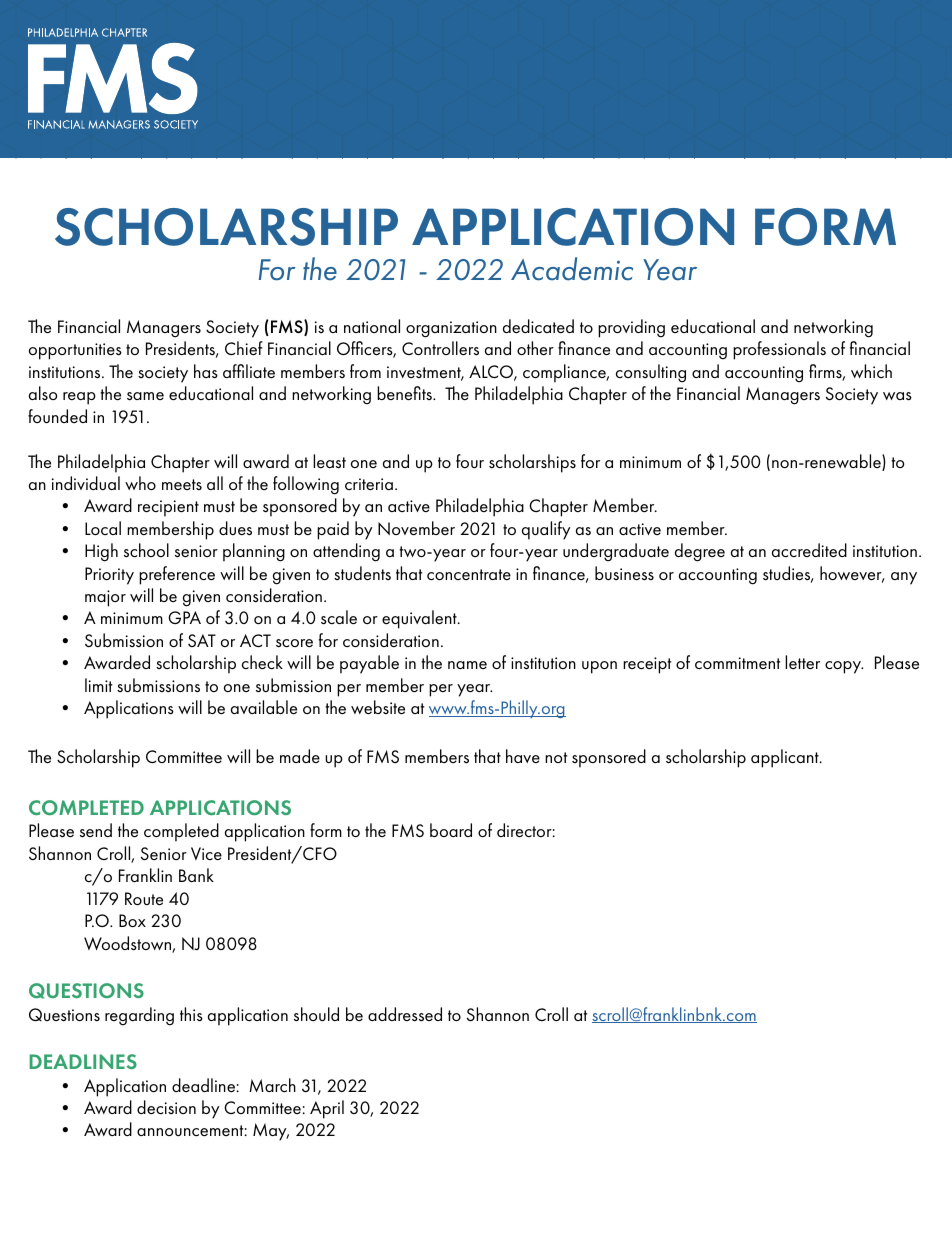  Describe the element at coordinates (327, 1109) in the screenshot. I see `April` at that location.
